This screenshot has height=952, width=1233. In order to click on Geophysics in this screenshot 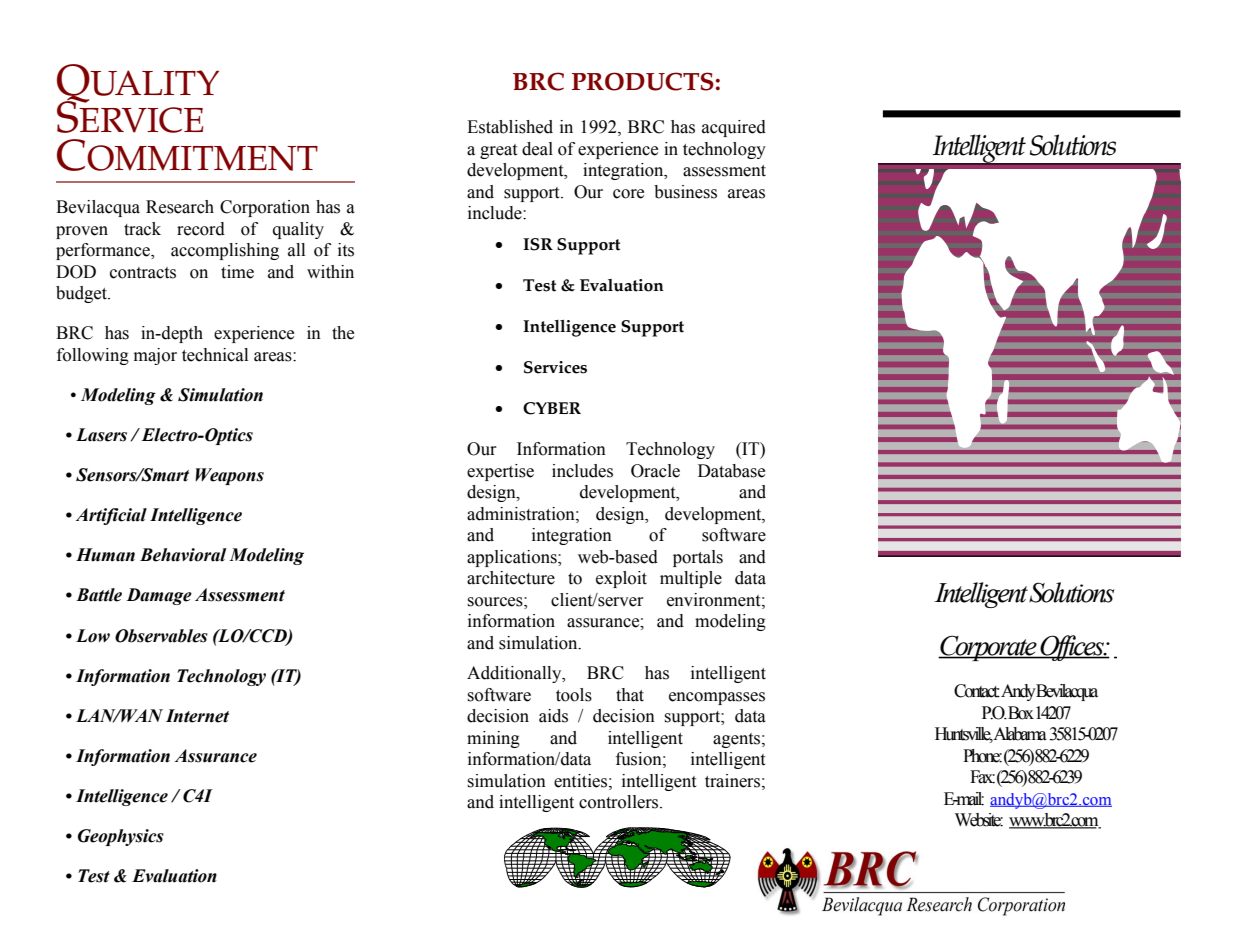, I will do `click(121, 837)`.
